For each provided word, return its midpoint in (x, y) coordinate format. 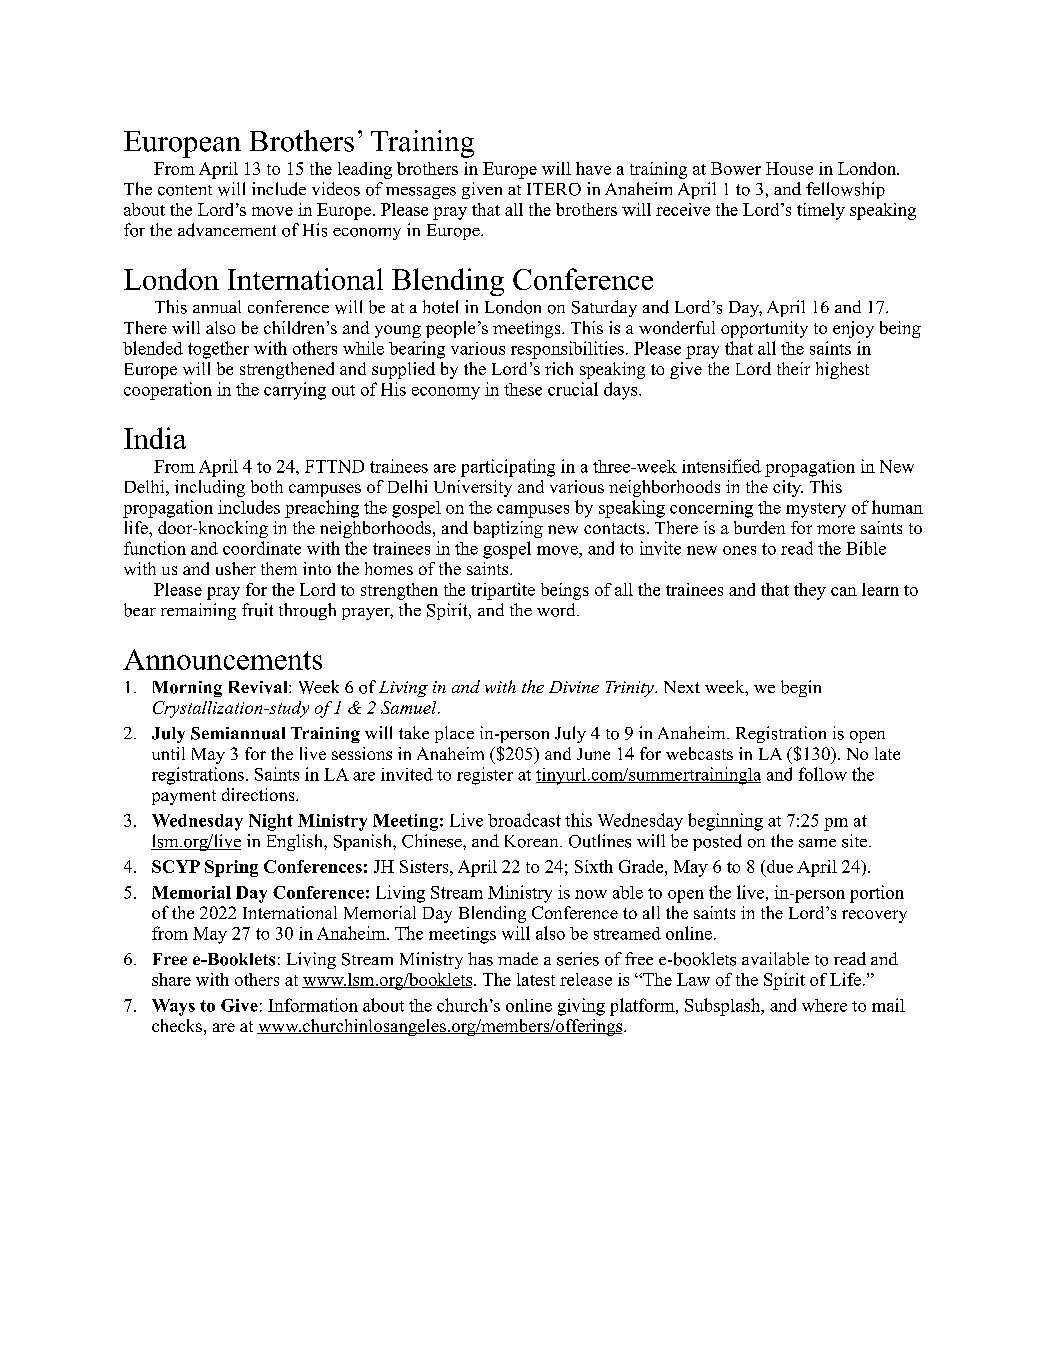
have (593, 168)
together (218, 350)
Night (271, 822)
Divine (574, 687)
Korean (533, 841)
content (185, 190)
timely (821, 211)
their (793, 368)
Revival (259, 687)
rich (559, 368)
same (817, 843)
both (267, 486)
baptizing (508, 529)
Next (682, 687)
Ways (173, 1007)
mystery (816, 510)
